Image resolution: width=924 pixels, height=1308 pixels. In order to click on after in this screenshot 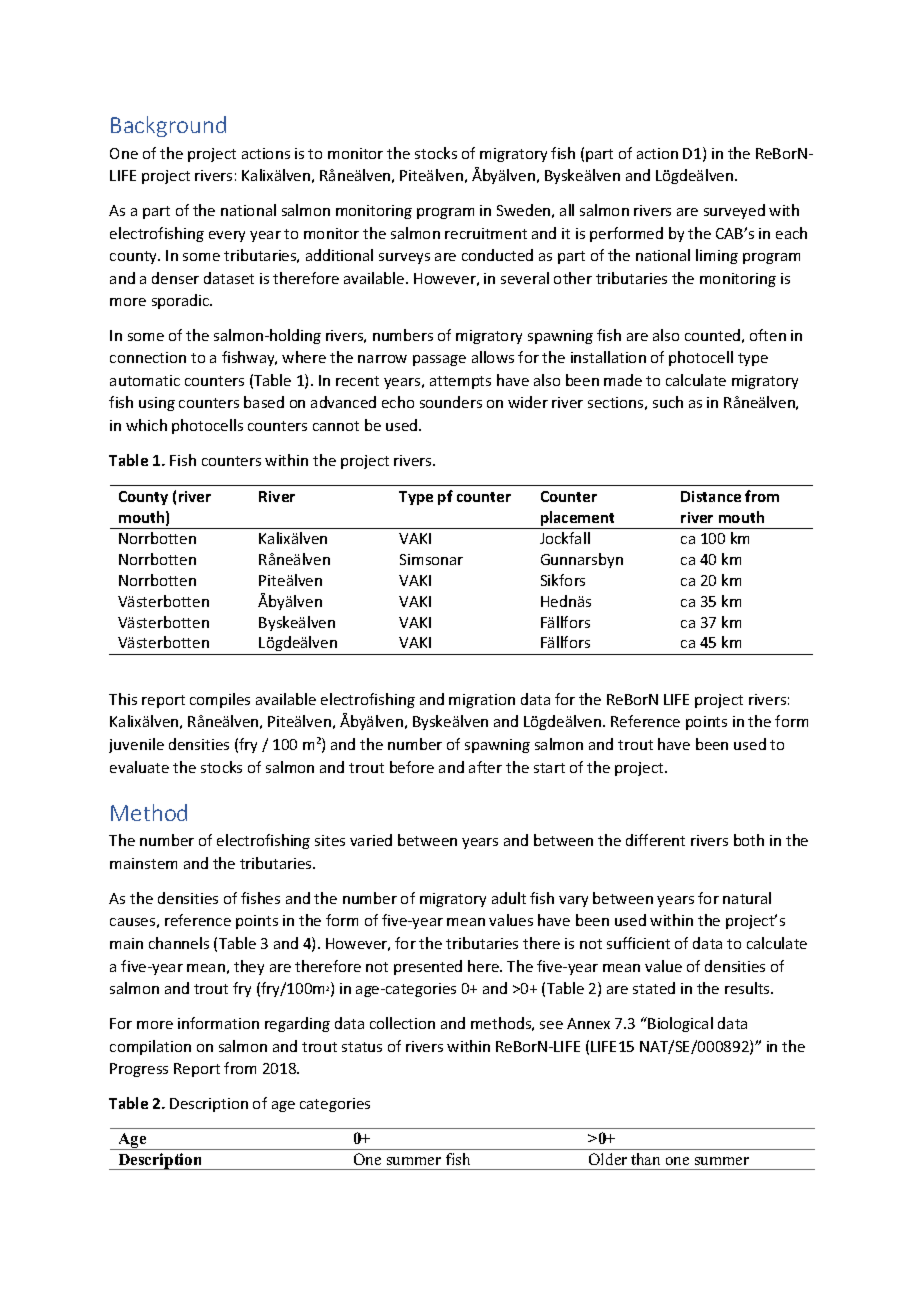, I will do `click(485, 767)`.
